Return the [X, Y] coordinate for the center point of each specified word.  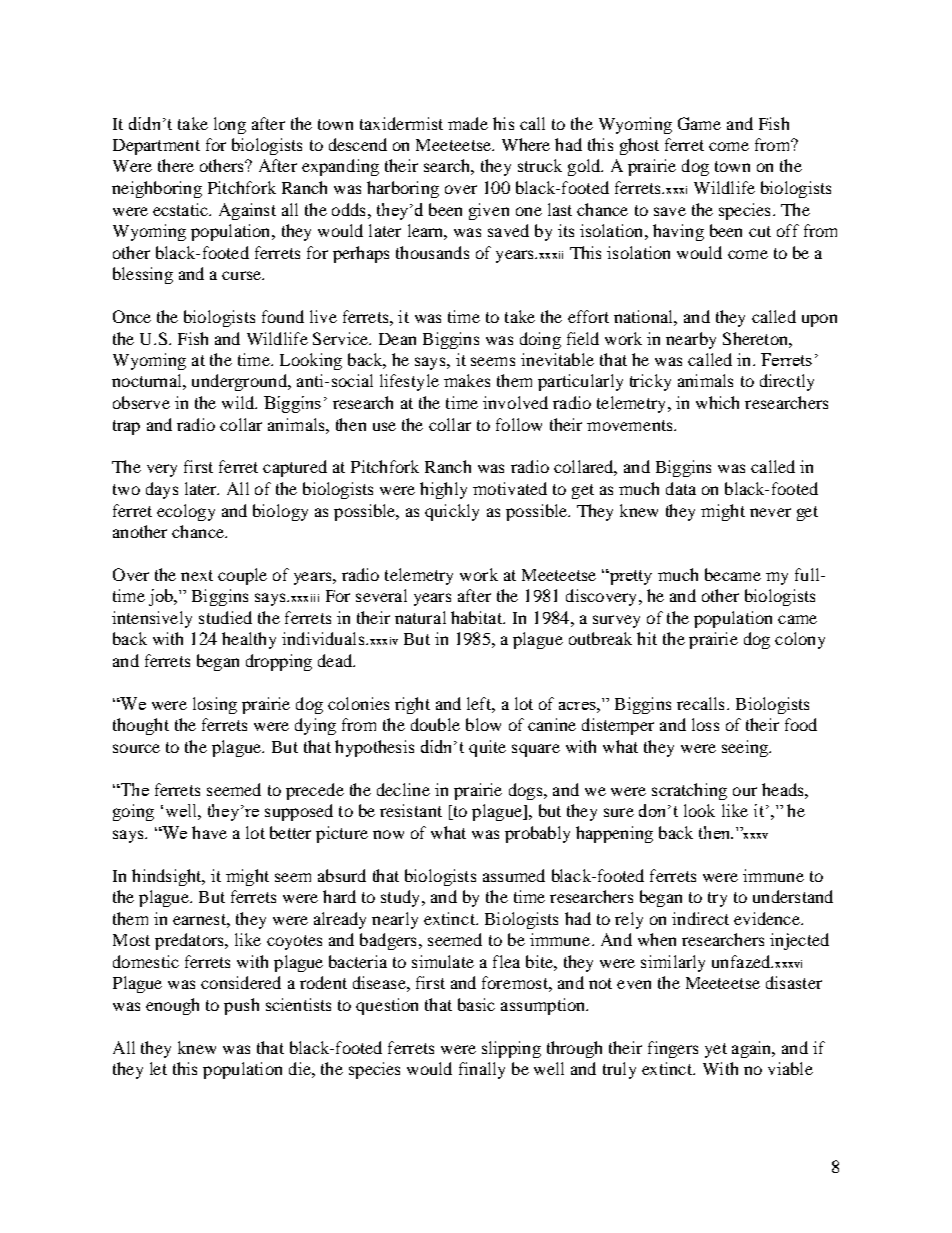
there [176, 165]
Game [699, 123]
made [468, 123]
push [241, 1006]
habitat [478, 617]
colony [800, 640]
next [197, 575]
